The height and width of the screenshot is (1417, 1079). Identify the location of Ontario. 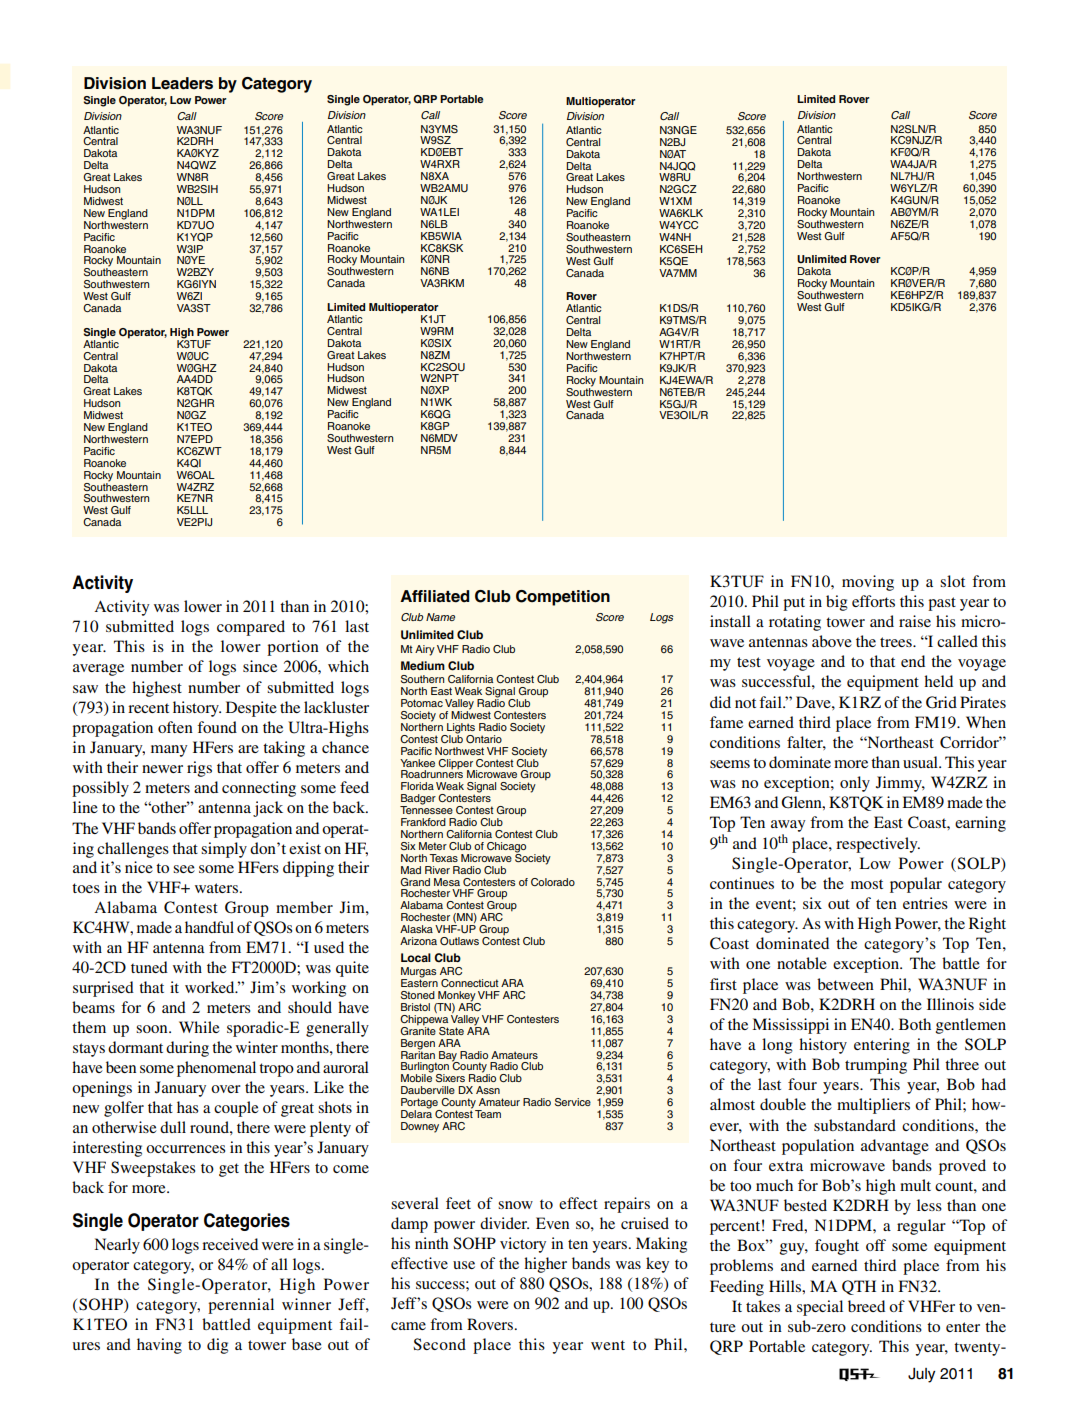
(484, 739).
